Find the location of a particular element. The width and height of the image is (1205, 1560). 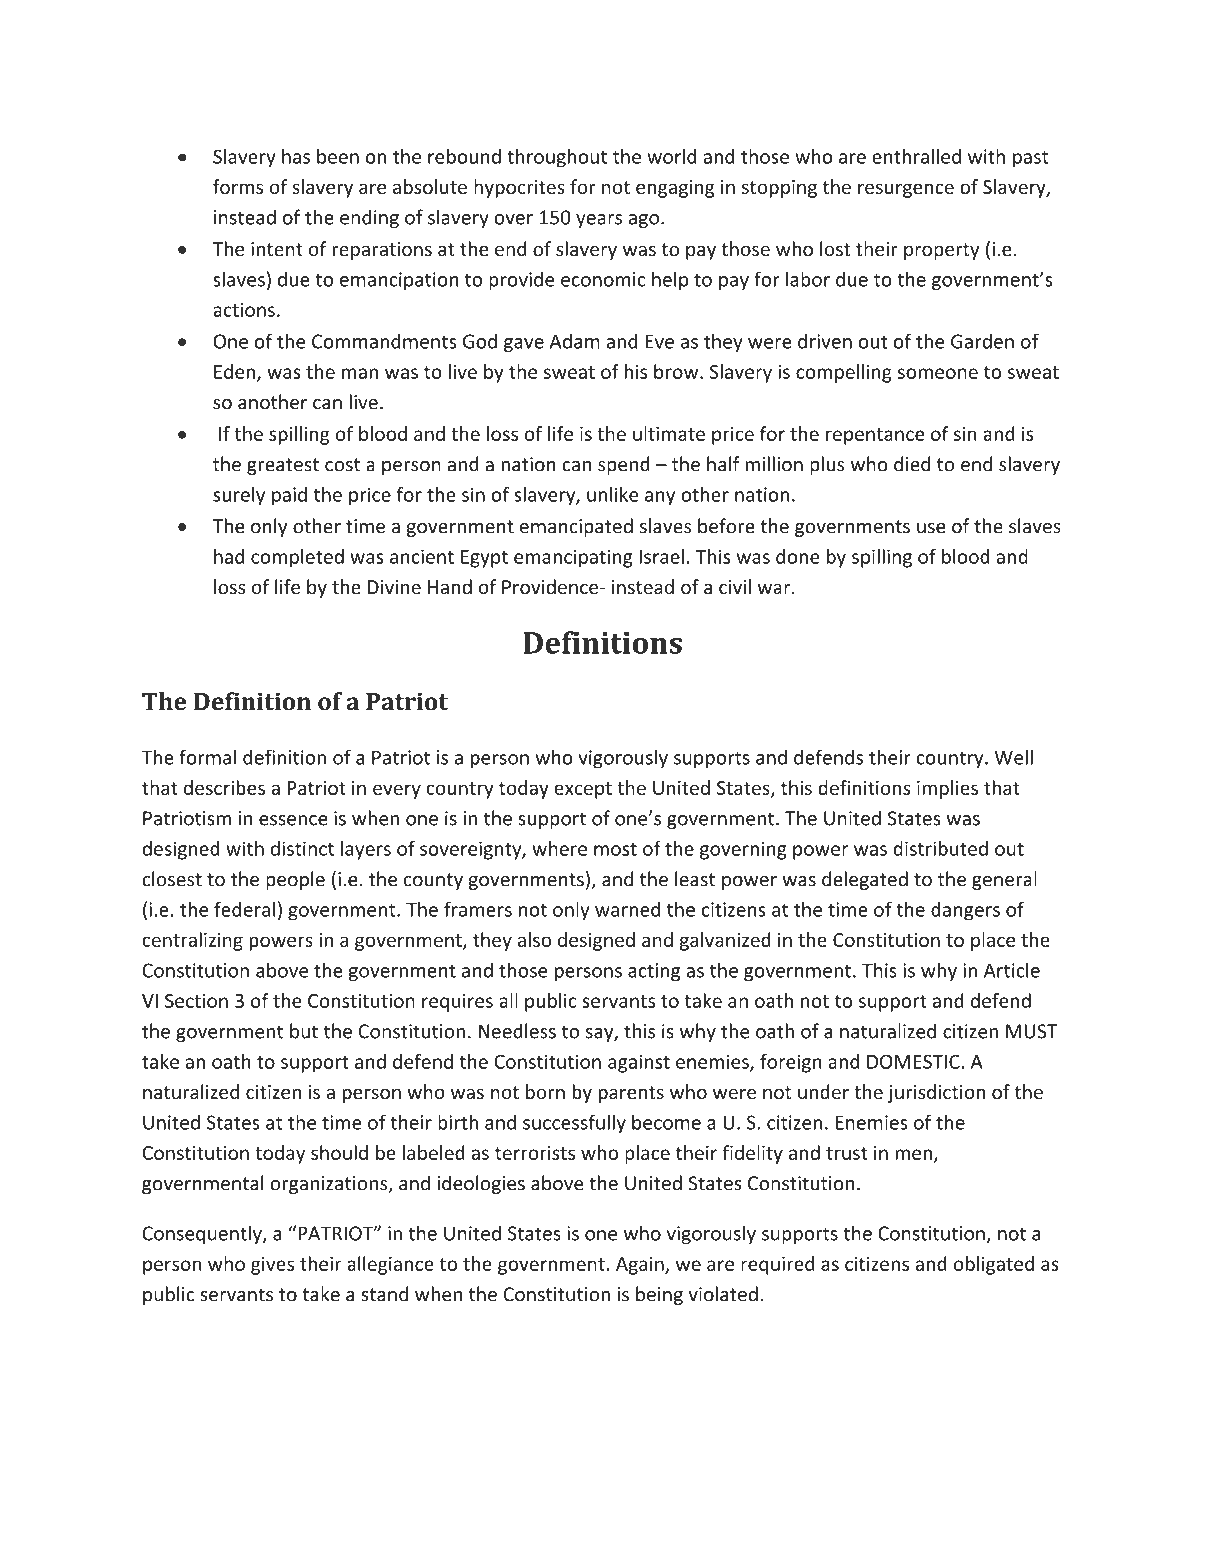

forms is located at coordinates (238, 186).
